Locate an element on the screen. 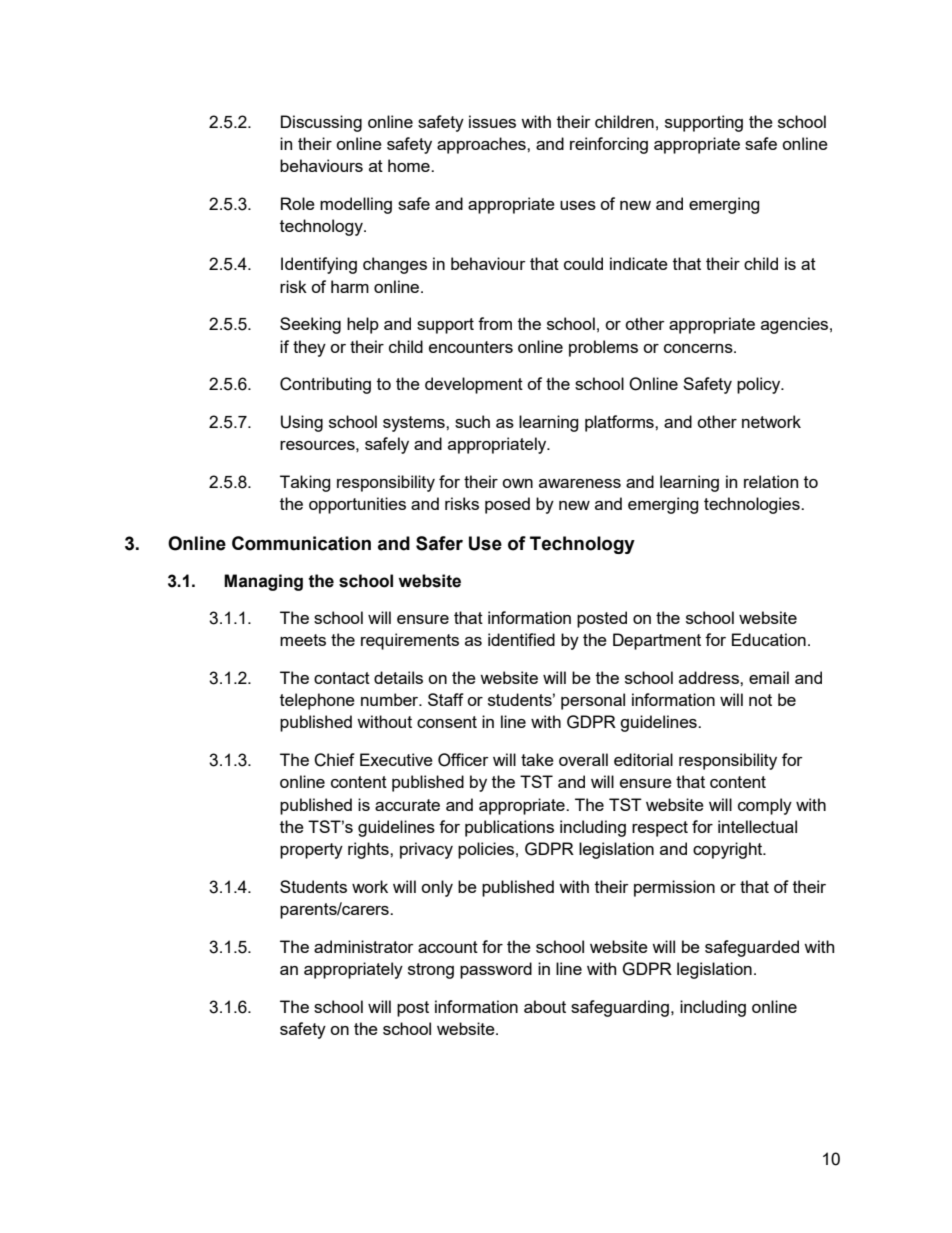  own is located at coordinates (517, 483).
